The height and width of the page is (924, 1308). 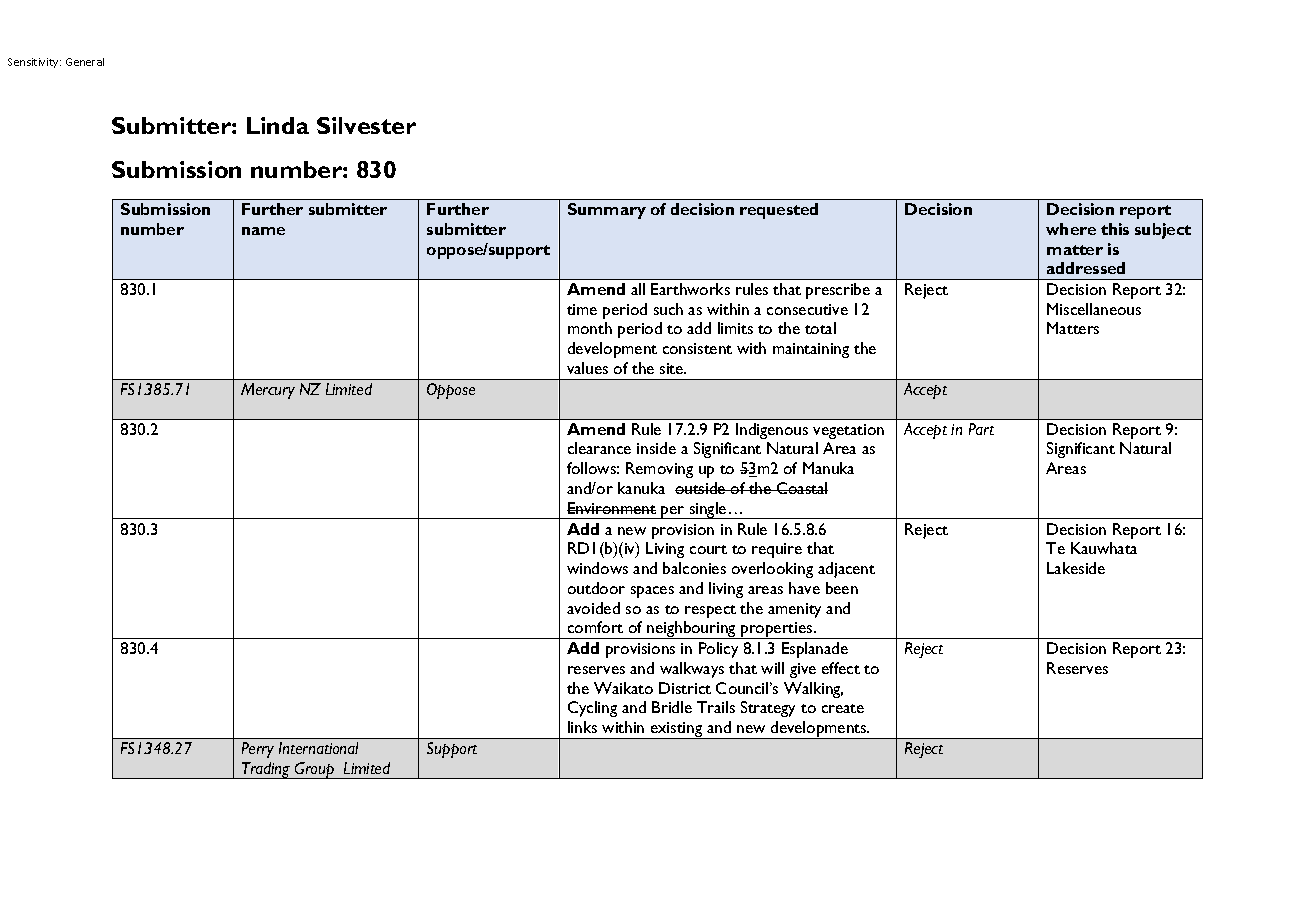 I want to click on Part, so click(x=981, y=429).
